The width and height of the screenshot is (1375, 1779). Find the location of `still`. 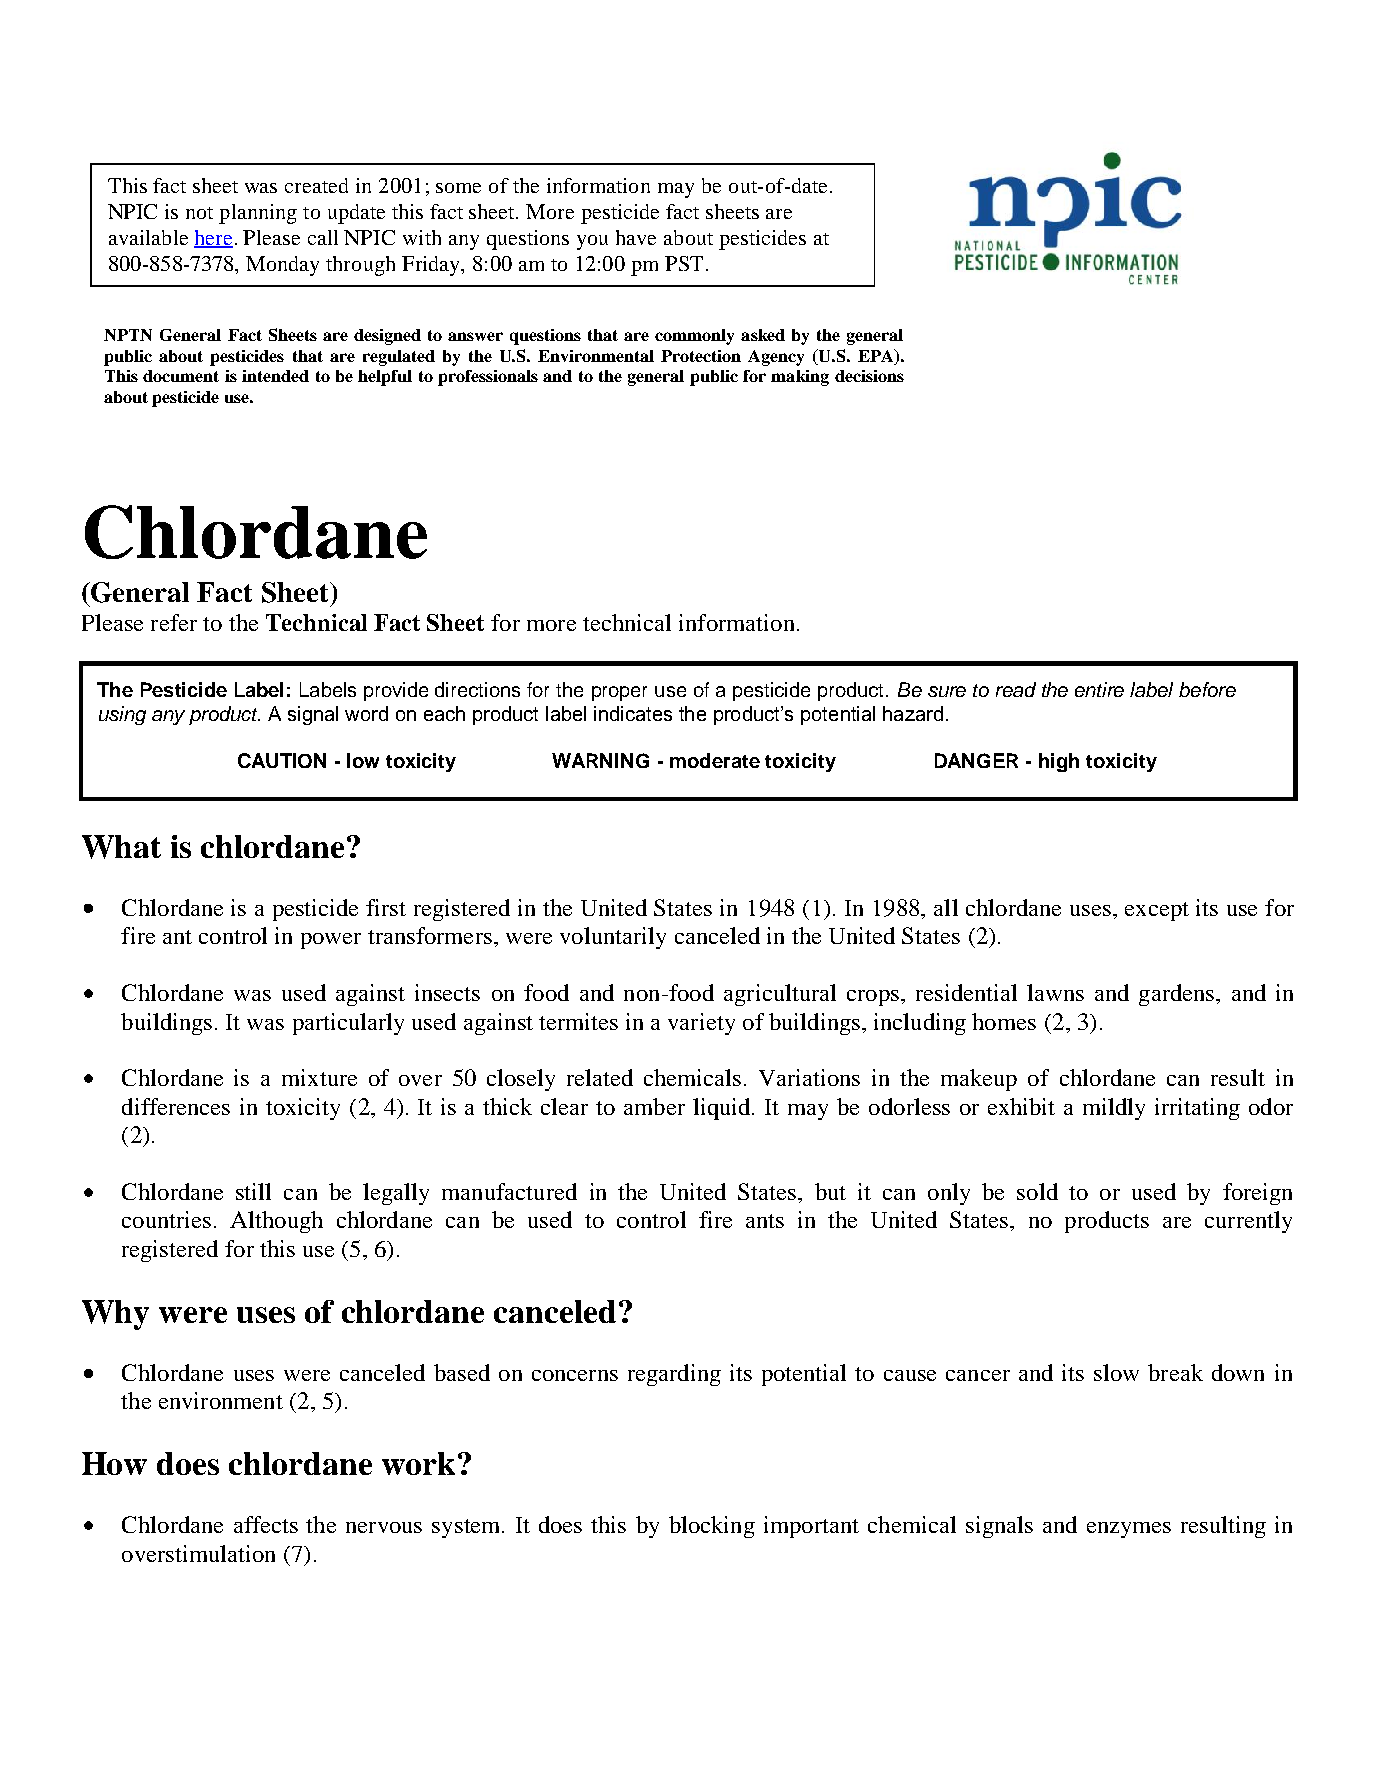

still is located at coordinates (253, 1191).
